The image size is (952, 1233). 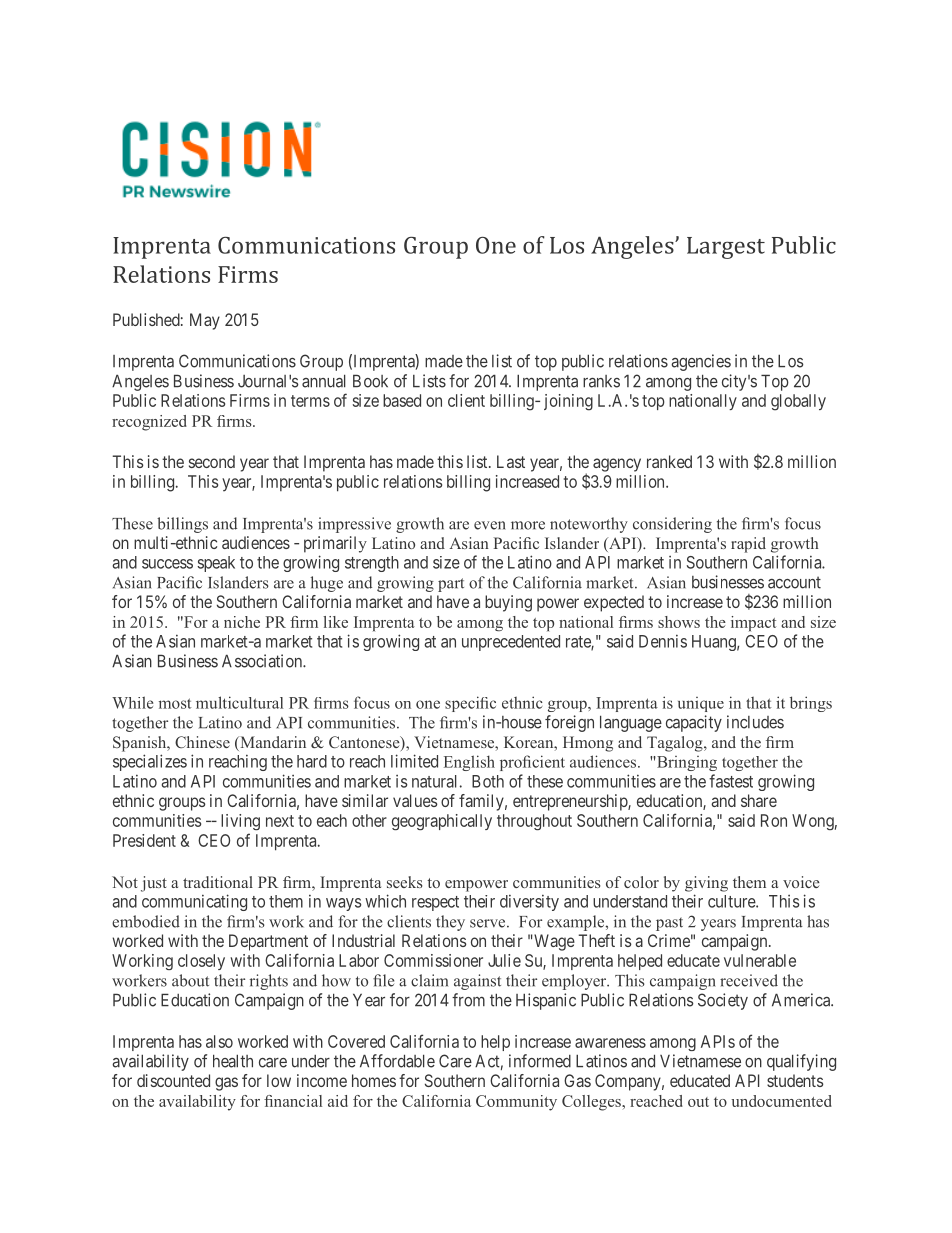 What do you see at coordinates (233, 1061) in the screenshot?
I see `health` at bounding box center [233, 1061].
